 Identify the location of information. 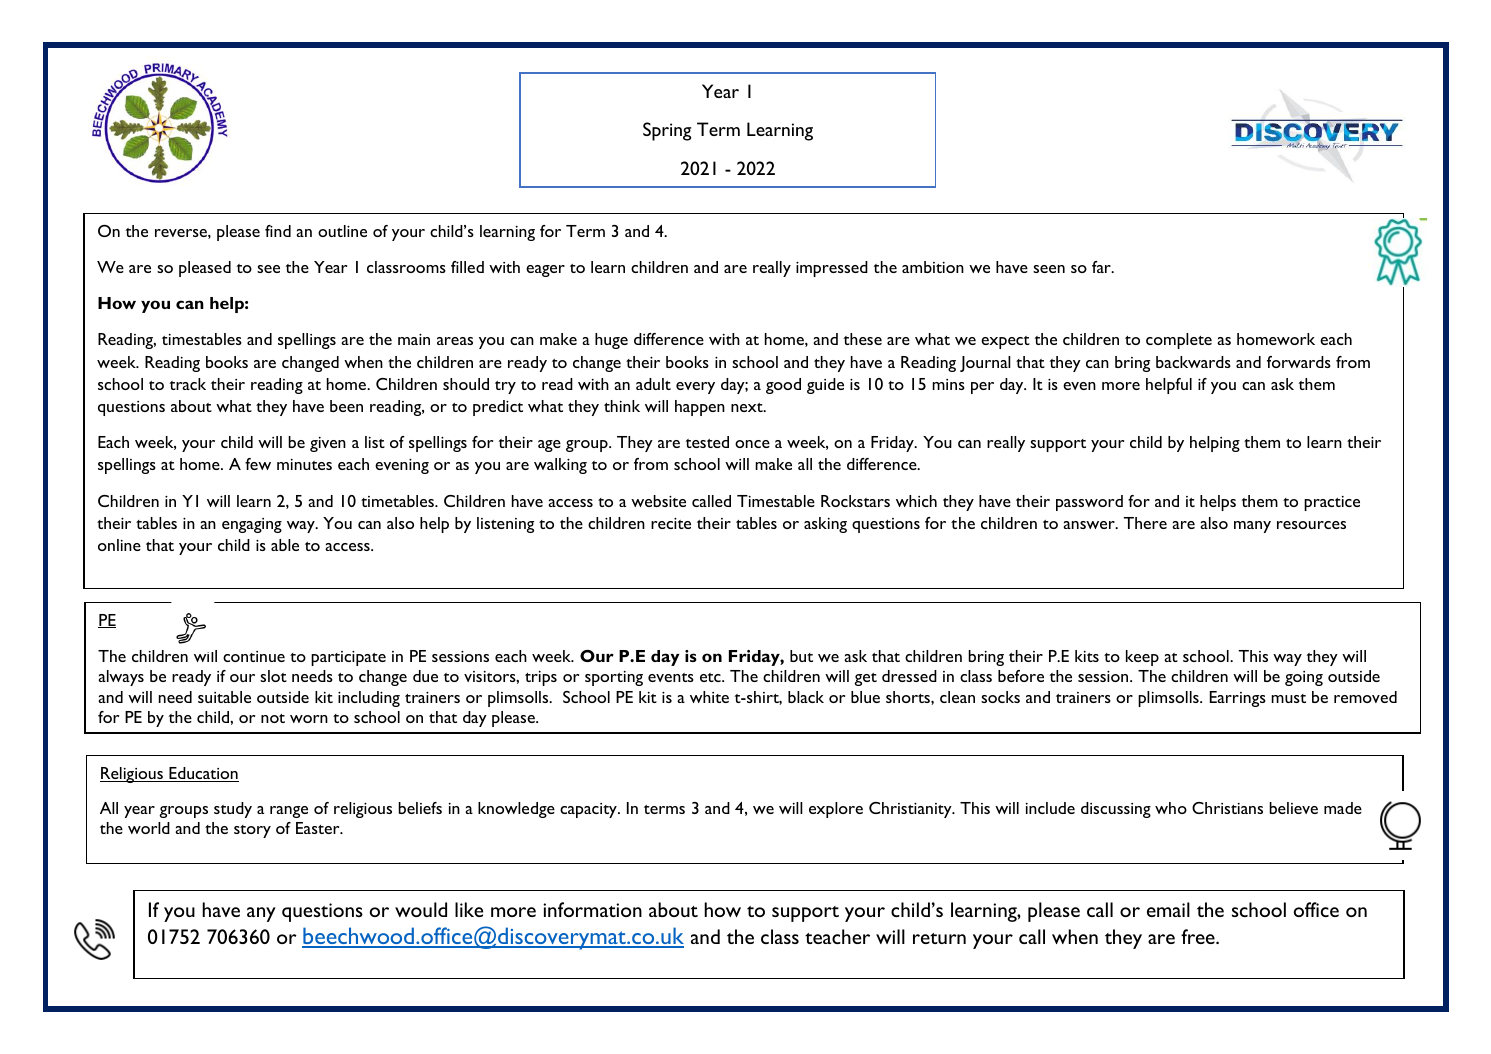
(592, 909).
